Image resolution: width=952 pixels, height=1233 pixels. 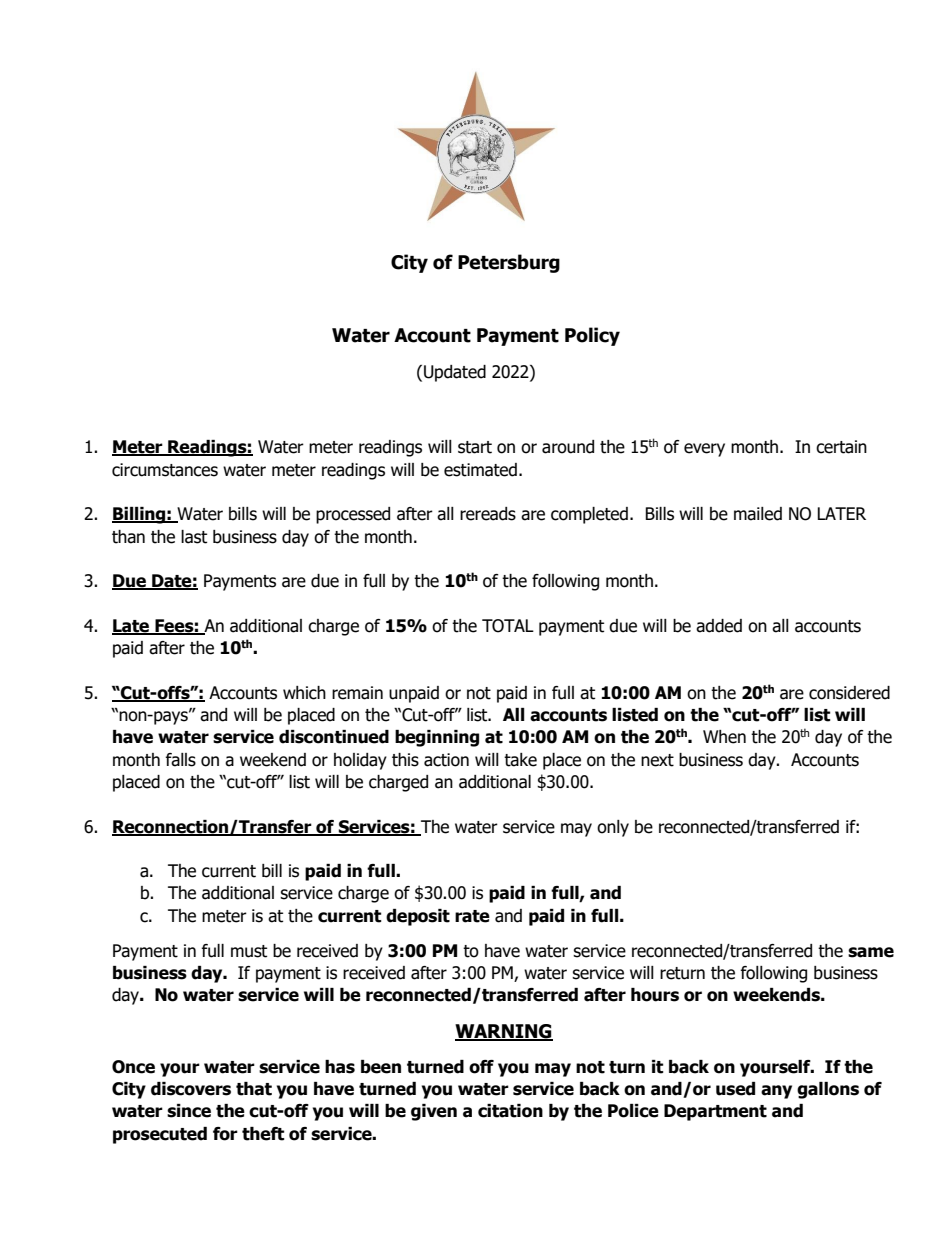 I want to click on considered, so click(x=849, y=693).
